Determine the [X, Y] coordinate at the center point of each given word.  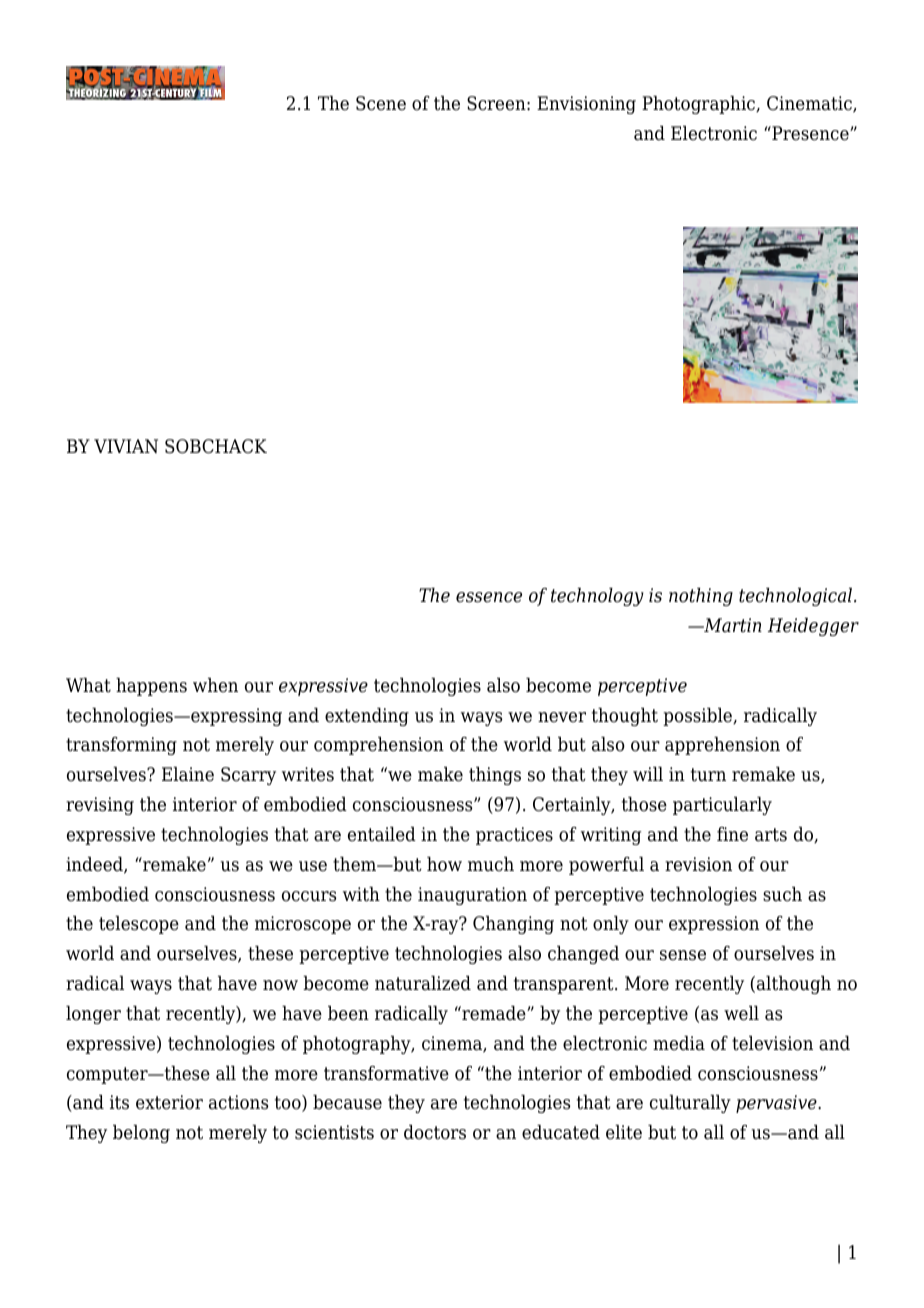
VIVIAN [126, 446]
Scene [381, 103]
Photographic [699, 105]
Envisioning [586, 105]
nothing [701, 597]
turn [708, 775]
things [495, 776]
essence [489, 597]
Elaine [188, 774]
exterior [169, 1102]
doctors [435, 1132]
